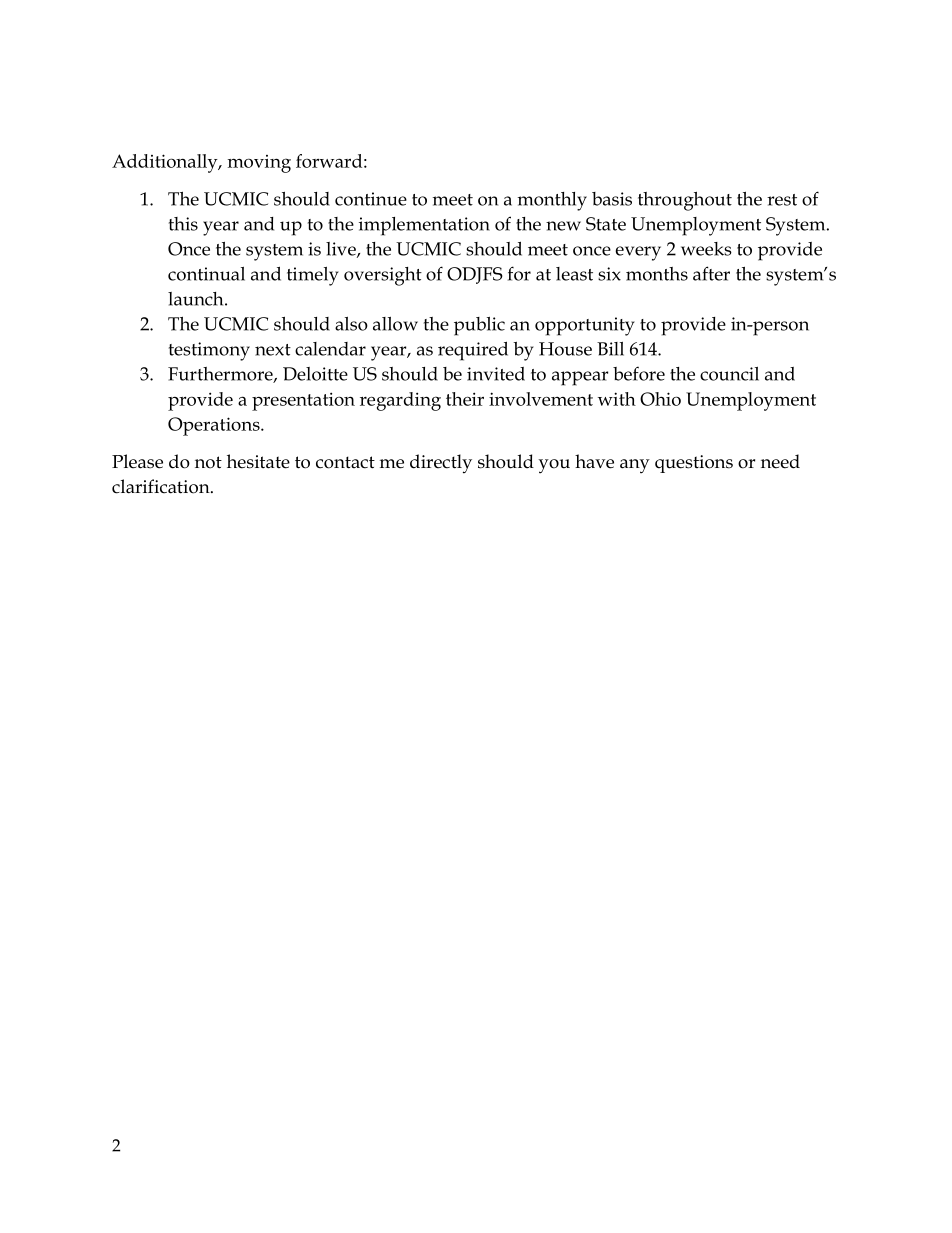 This image has width=952, height=1233. I want to click on directly, so click(441, 464).
